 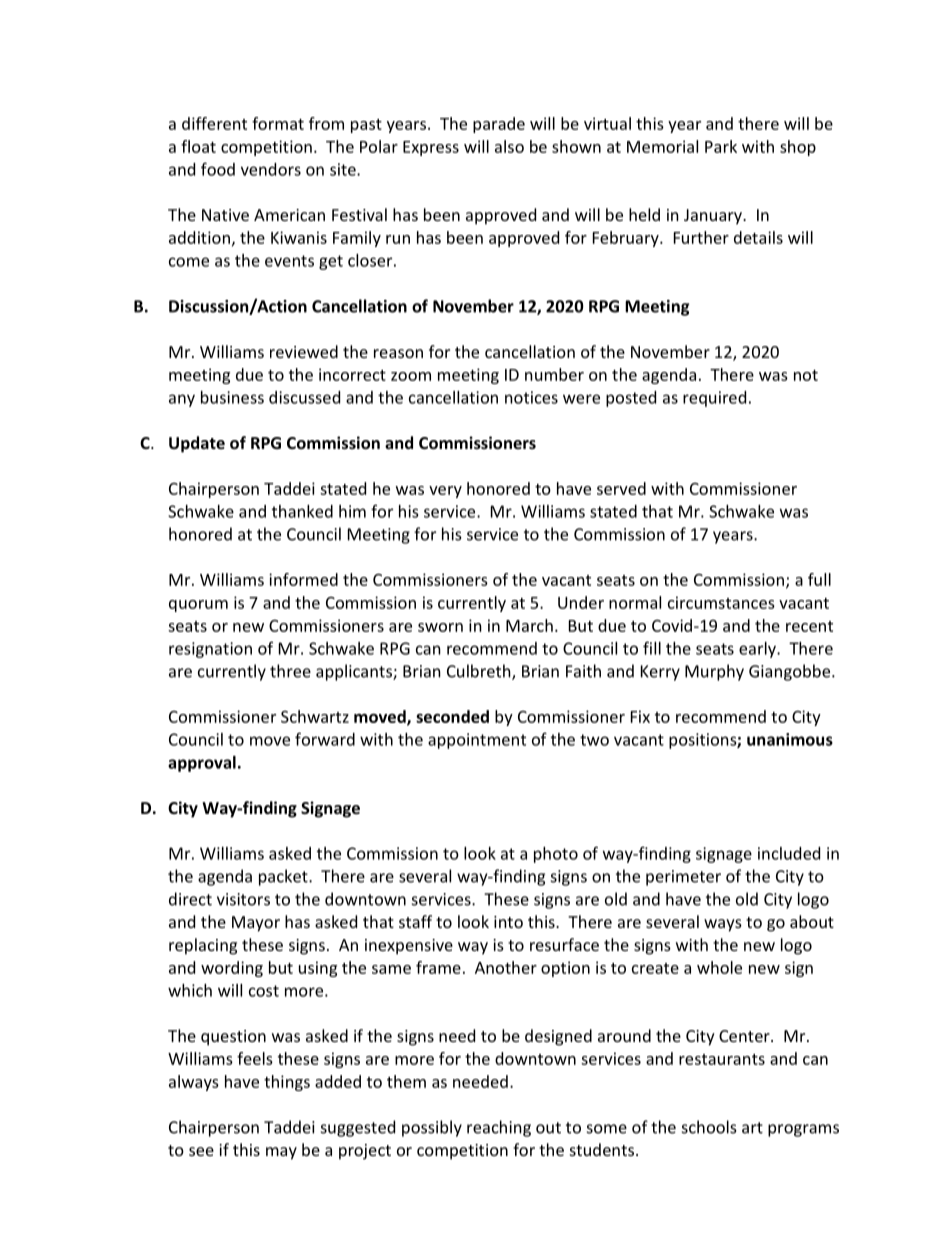 What do you see at coordinates (719, 967) in the document?
I see `whole` at bounding box center [719, 967].
